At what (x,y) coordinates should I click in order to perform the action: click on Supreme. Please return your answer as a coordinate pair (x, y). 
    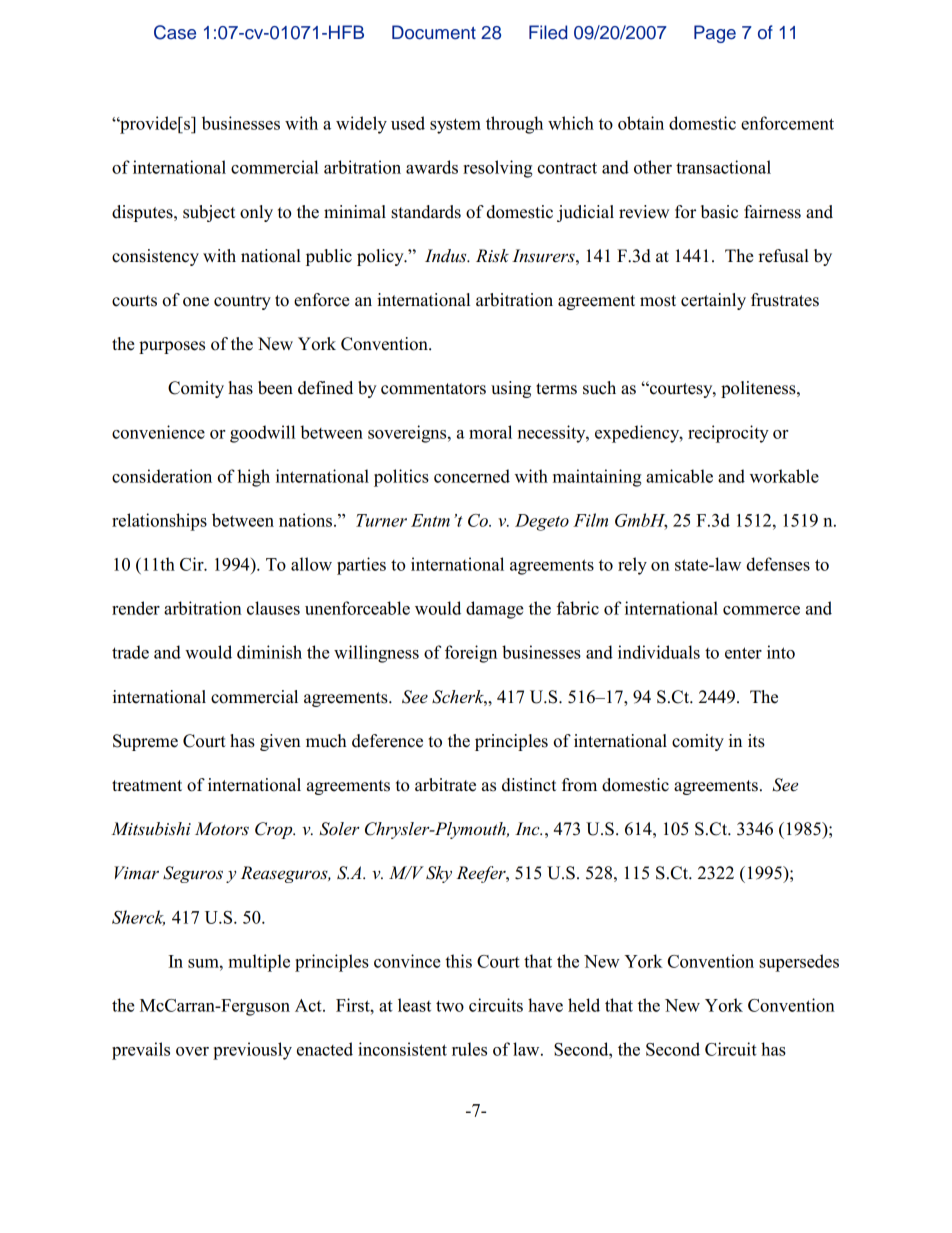
    Looking at the image, I should click on (145, 742).
